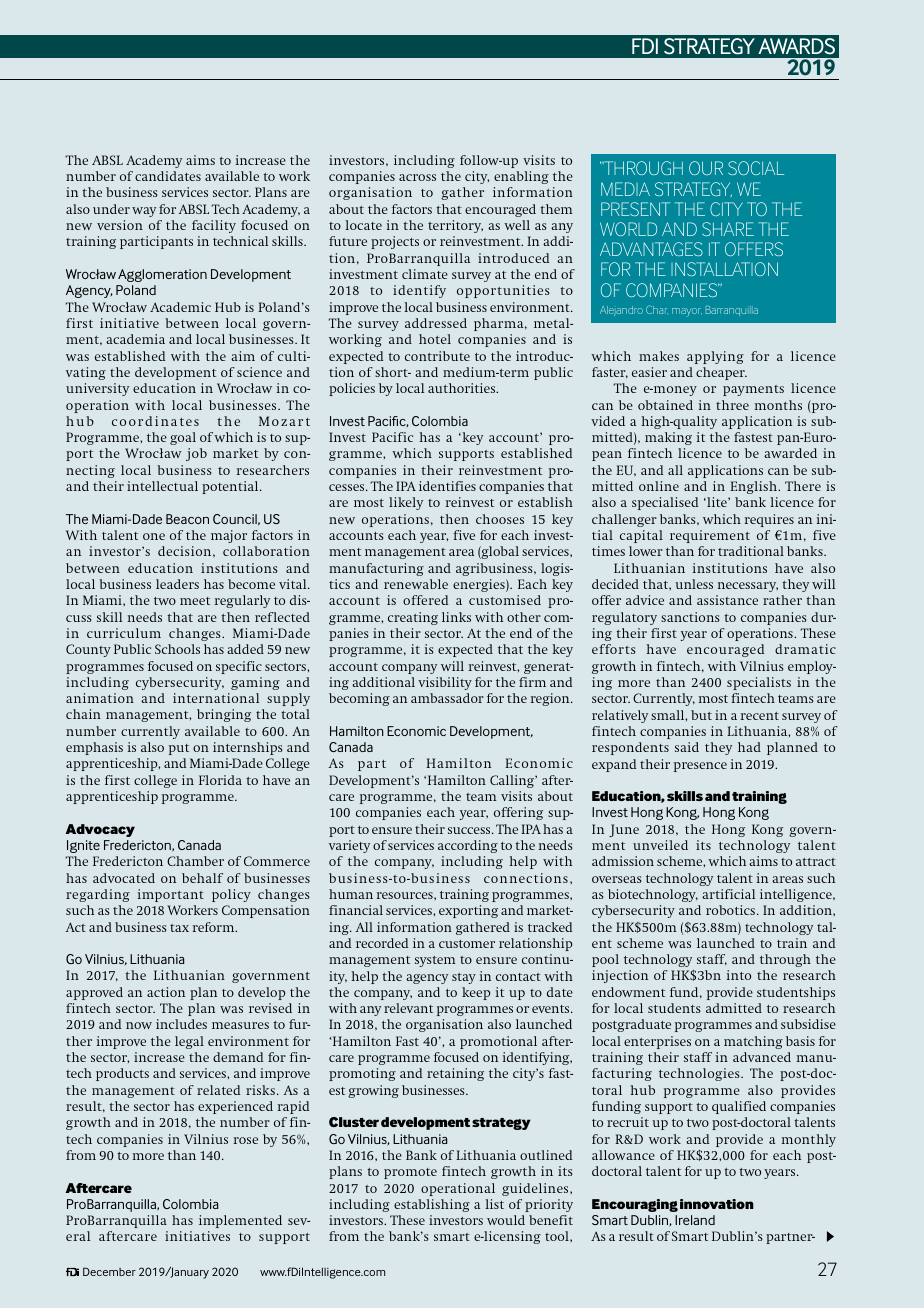 The height and width of the screenshot is (1308, 924). Describe the element at coordinates (695, 1220) in the screenshot. I see `Ireland` at that location.
